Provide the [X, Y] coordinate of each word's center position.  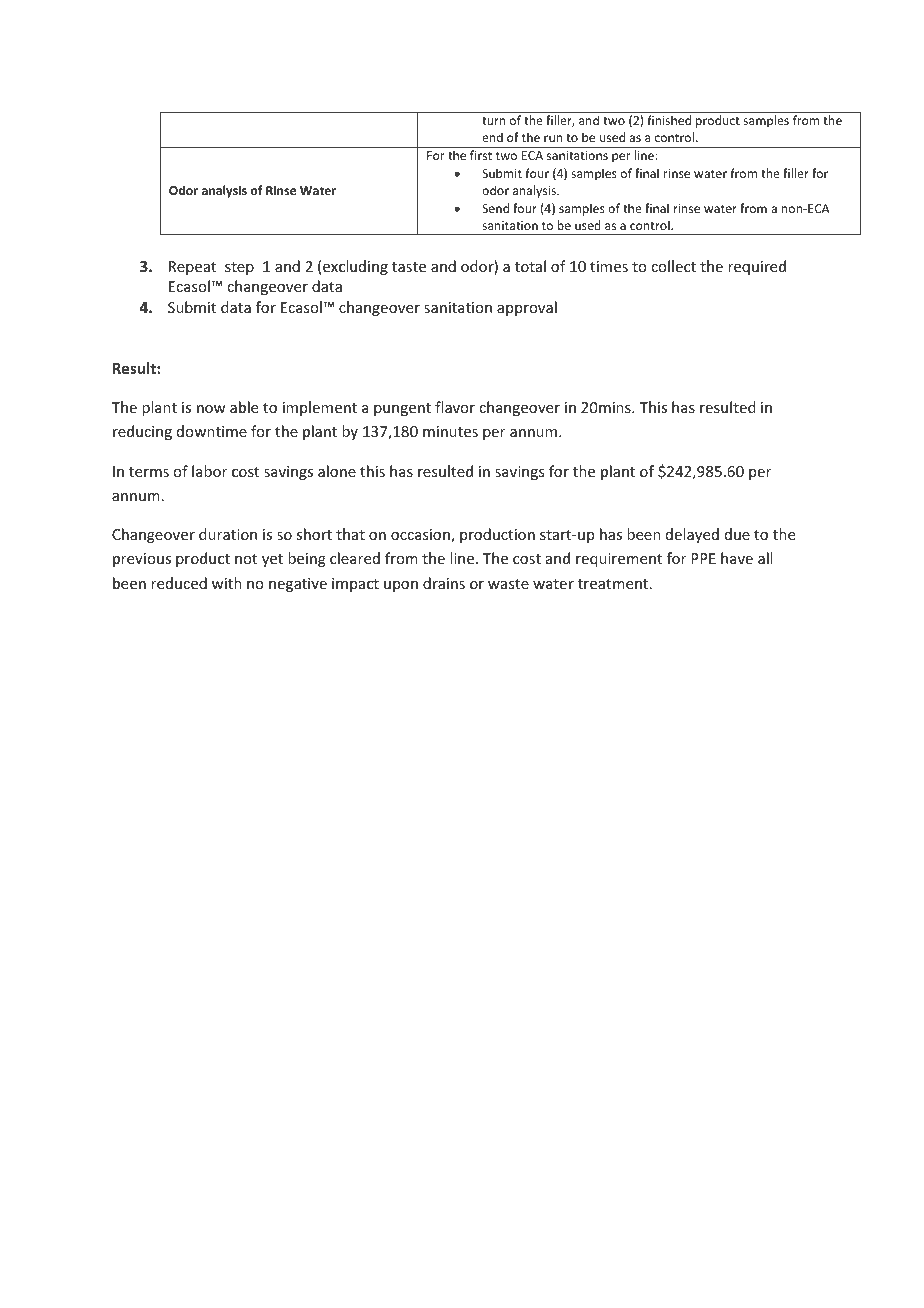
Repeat [192, 268]
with [227, 583]
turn [493, 121]
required [757, 267]
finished [669, 120]
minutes [450, 431]
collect [673, 266]
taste [409, 267]
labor [209, 471]
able [244, 407]
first [481, 155]
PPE [703, 558]
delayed [692, 535]
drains [444, 583]
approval [527, 308]
